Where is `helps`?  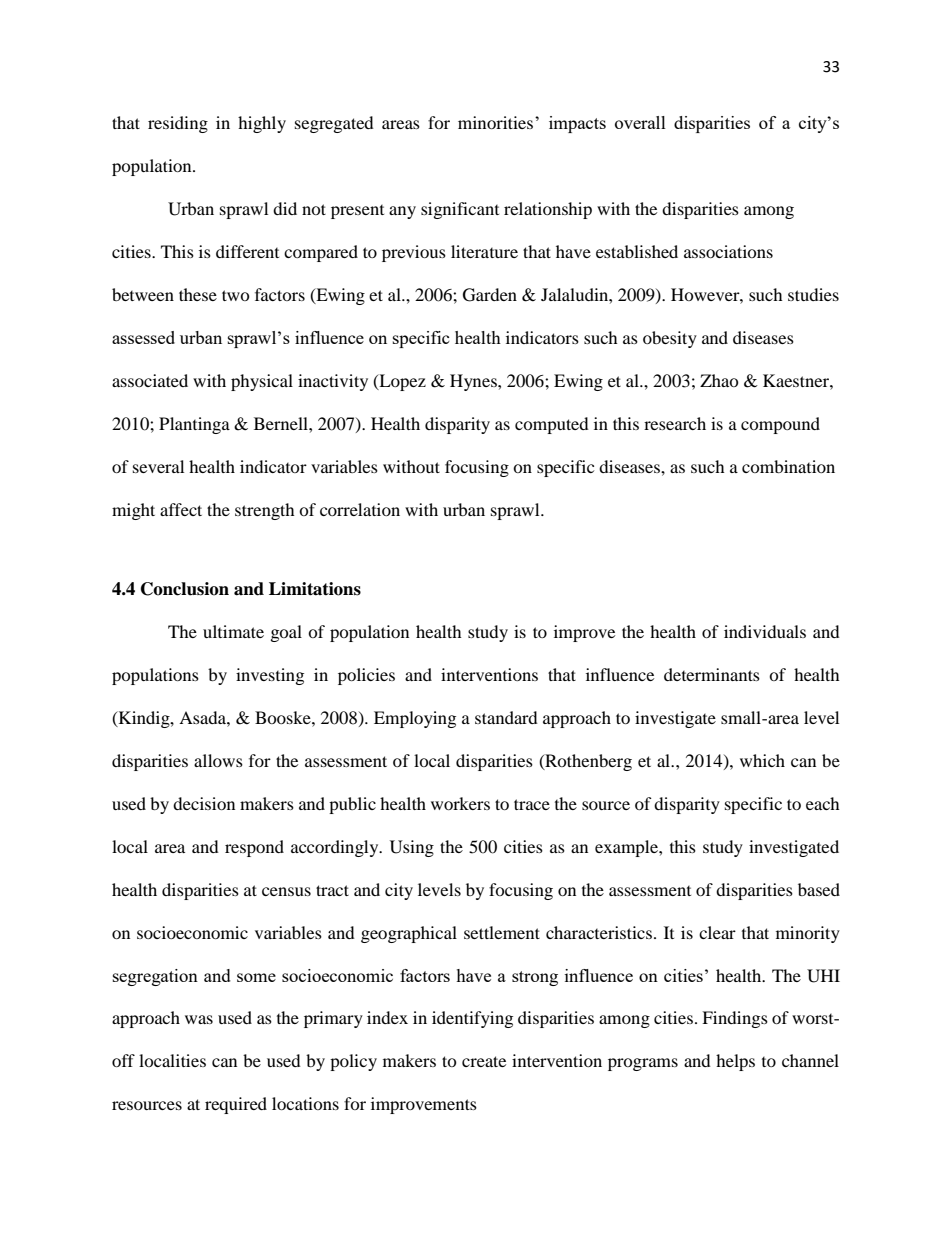
helps is located at coordinates (735, 1062).
